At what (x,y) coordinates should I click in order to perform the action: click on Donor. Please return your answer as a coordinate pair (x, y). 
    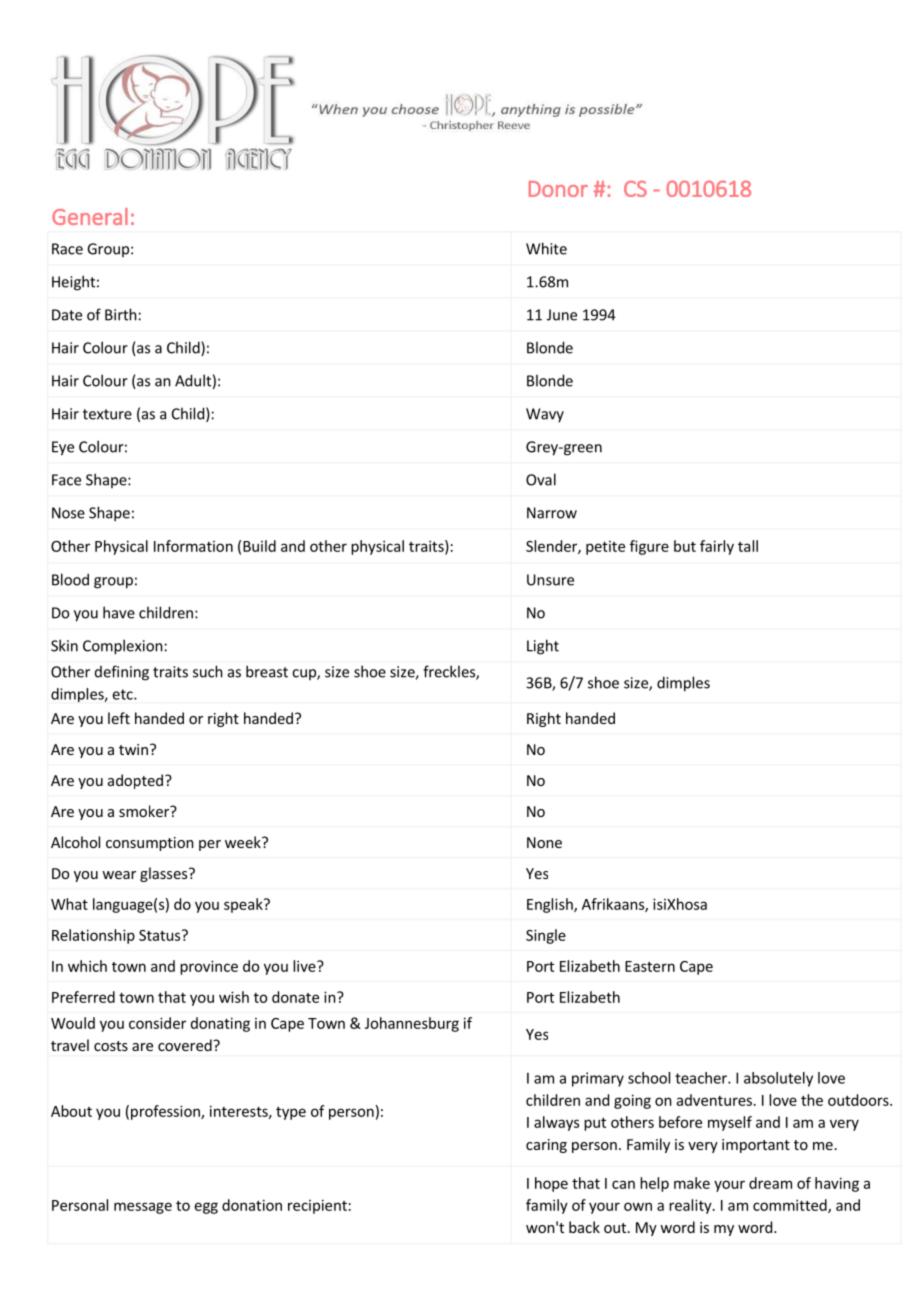
    Looking at the image, I should click on (558, 189).
